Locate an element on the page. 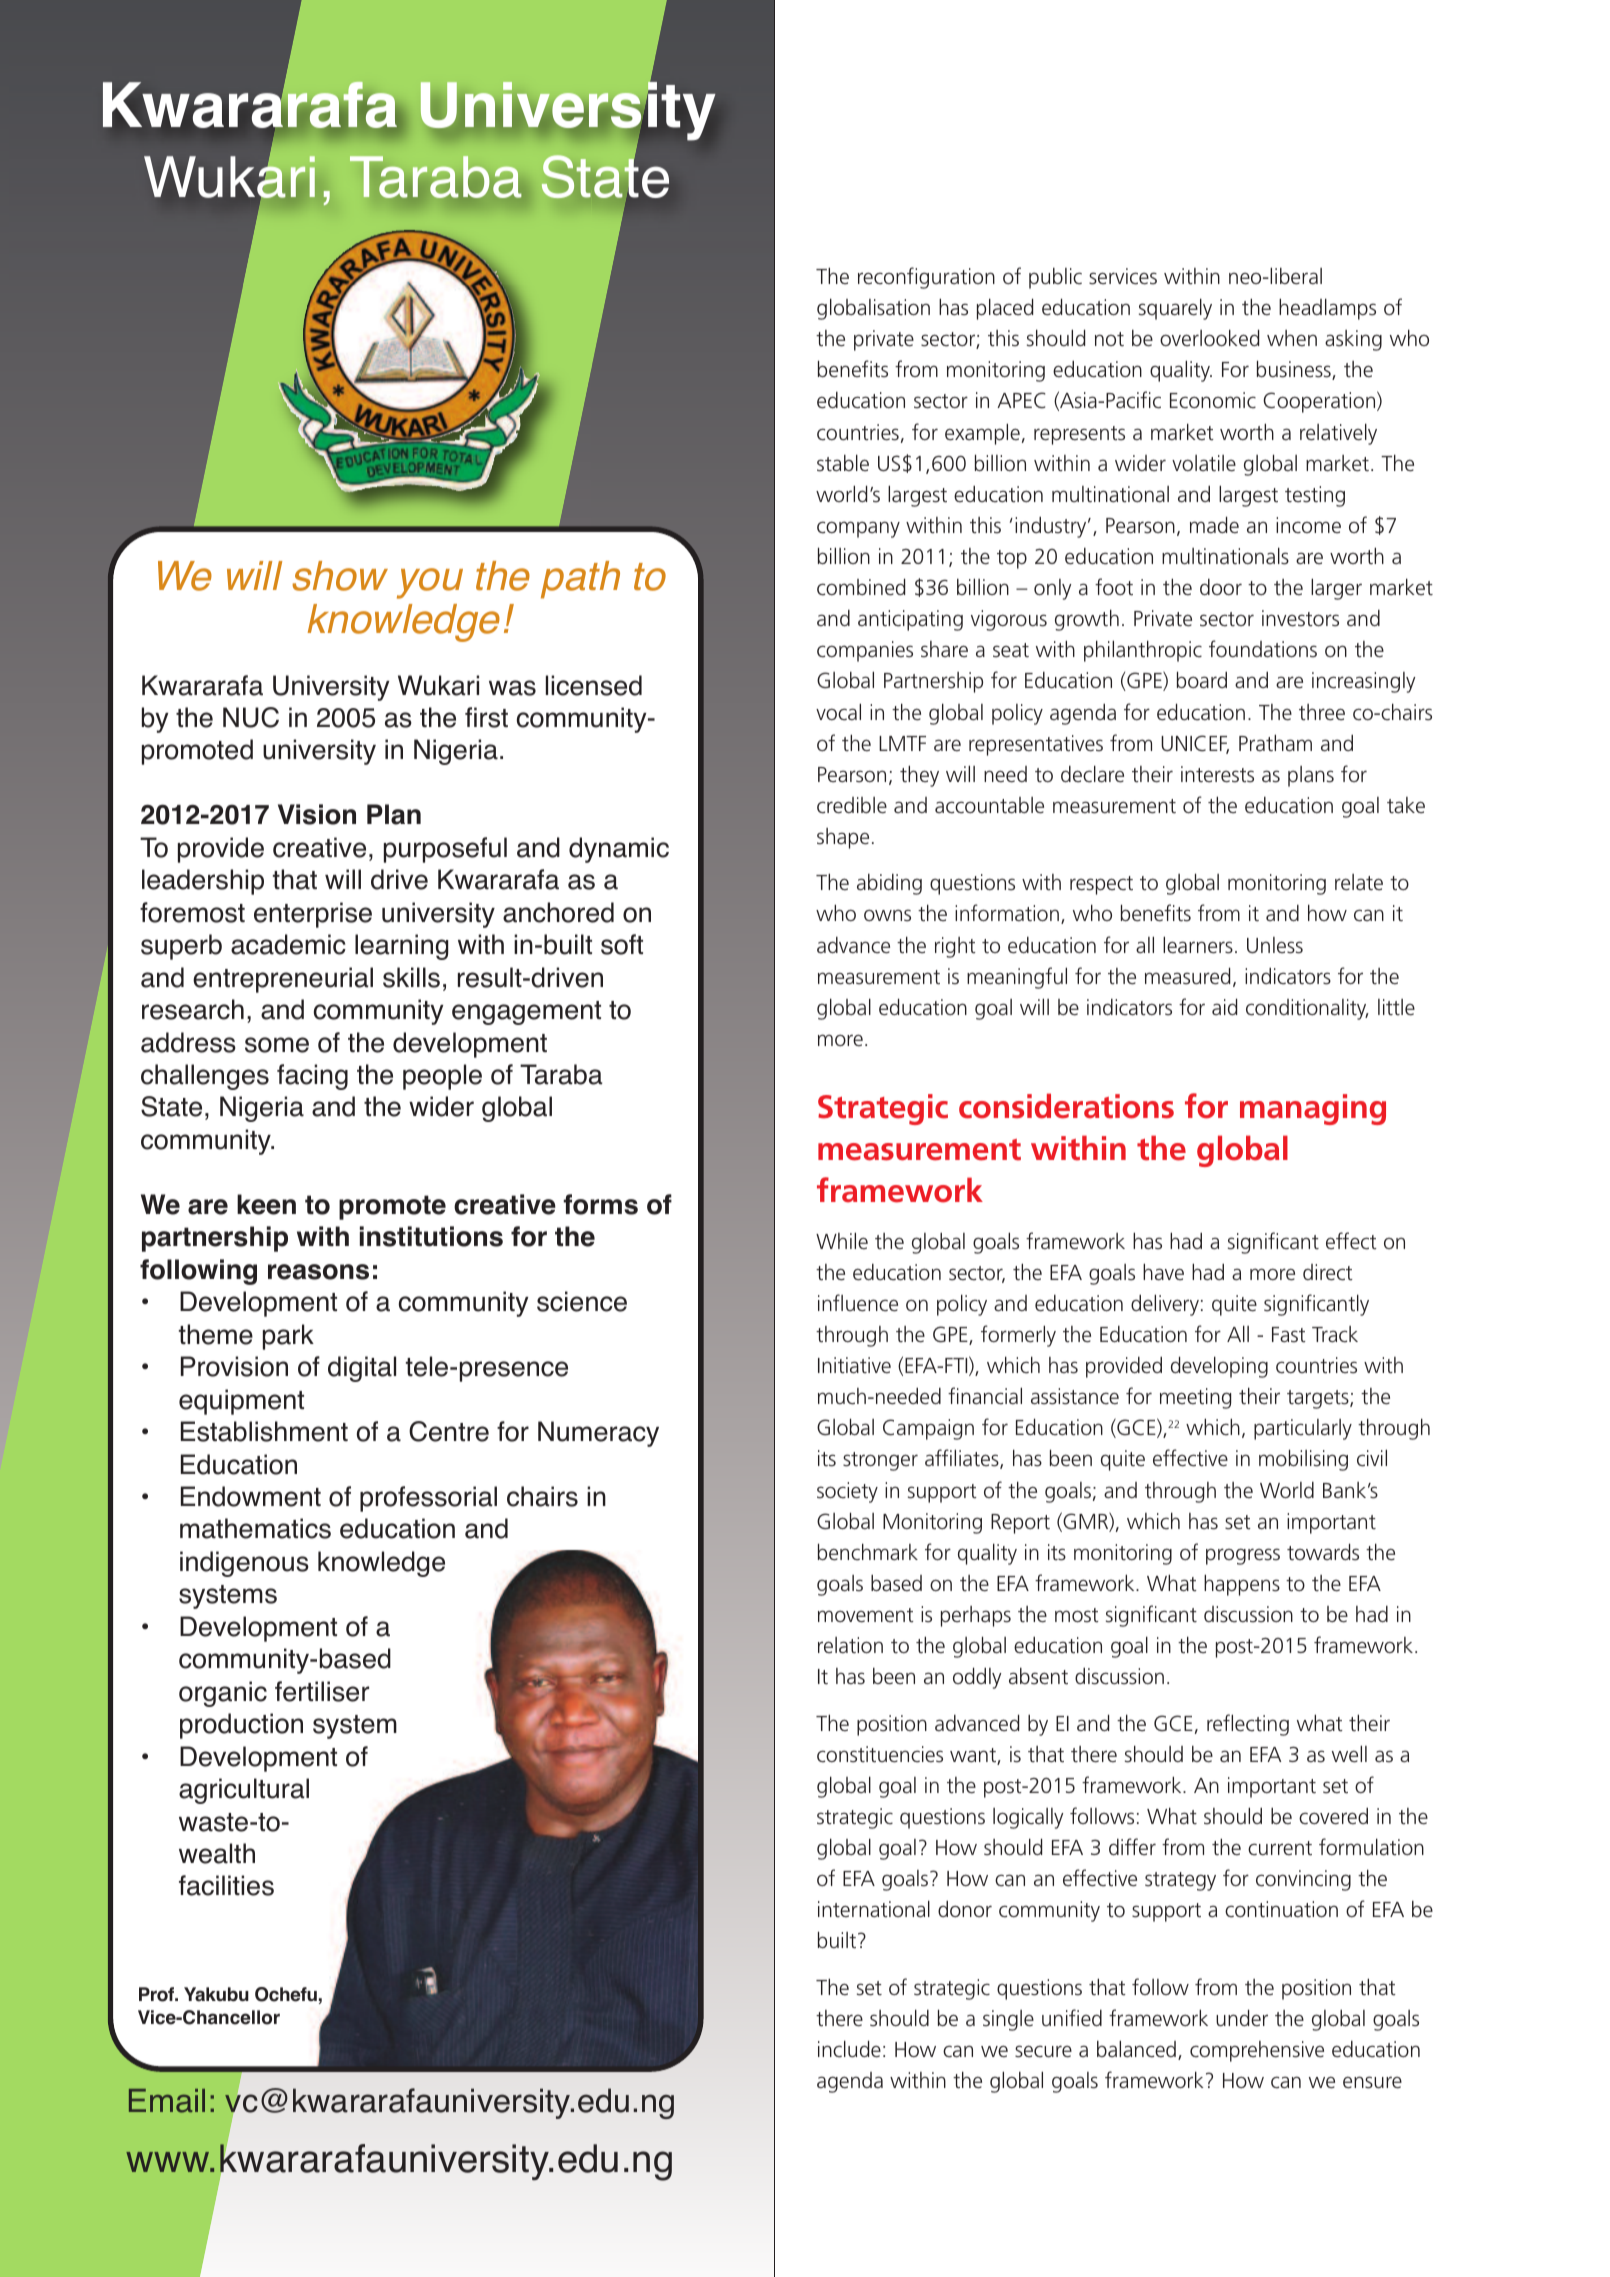 The width and height of the image is (1610, 2277). asking is located at coordinates (1353, 340).
